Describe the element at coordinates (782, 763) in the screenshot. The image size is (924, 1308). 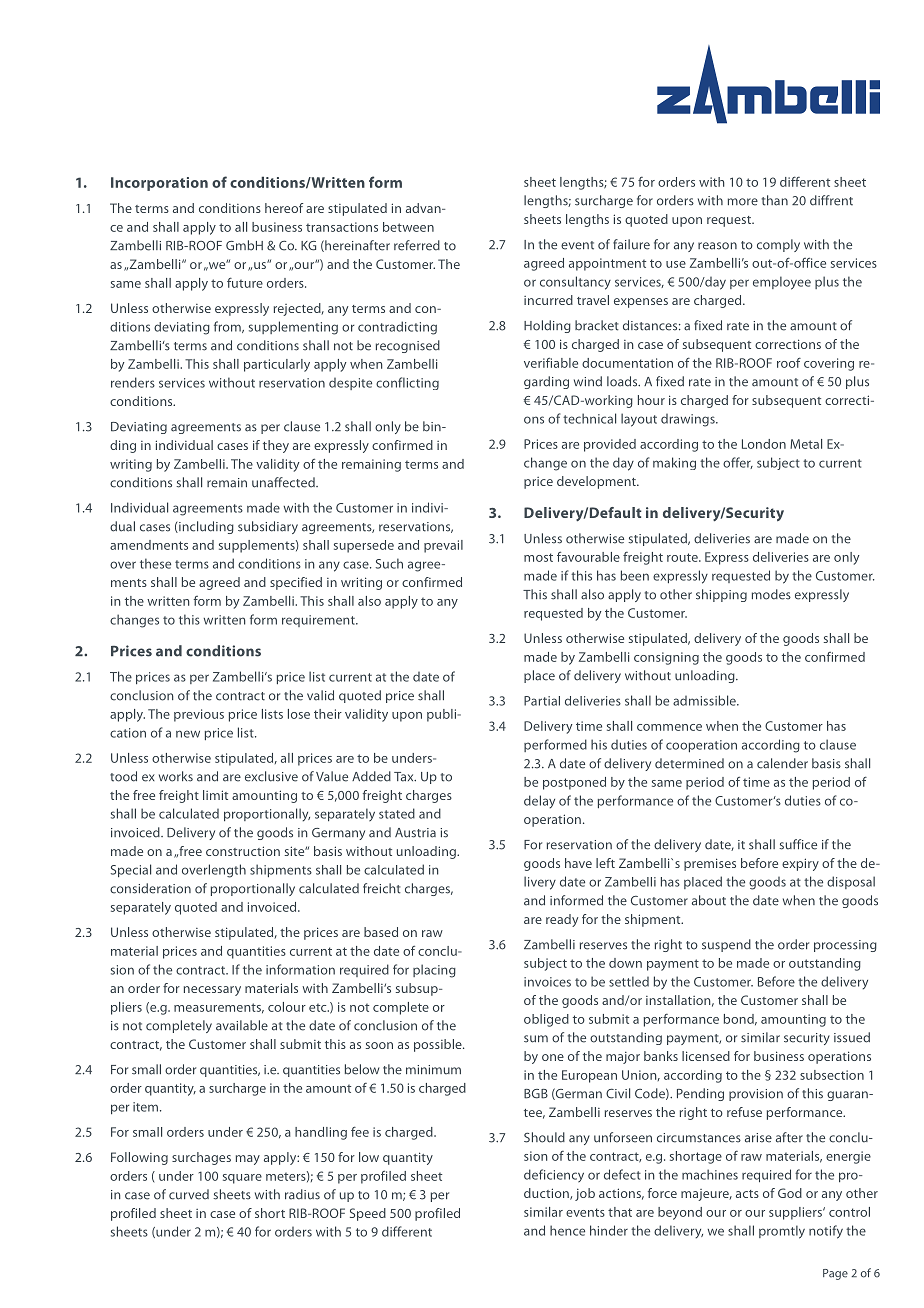
I see `calender` at that location.
